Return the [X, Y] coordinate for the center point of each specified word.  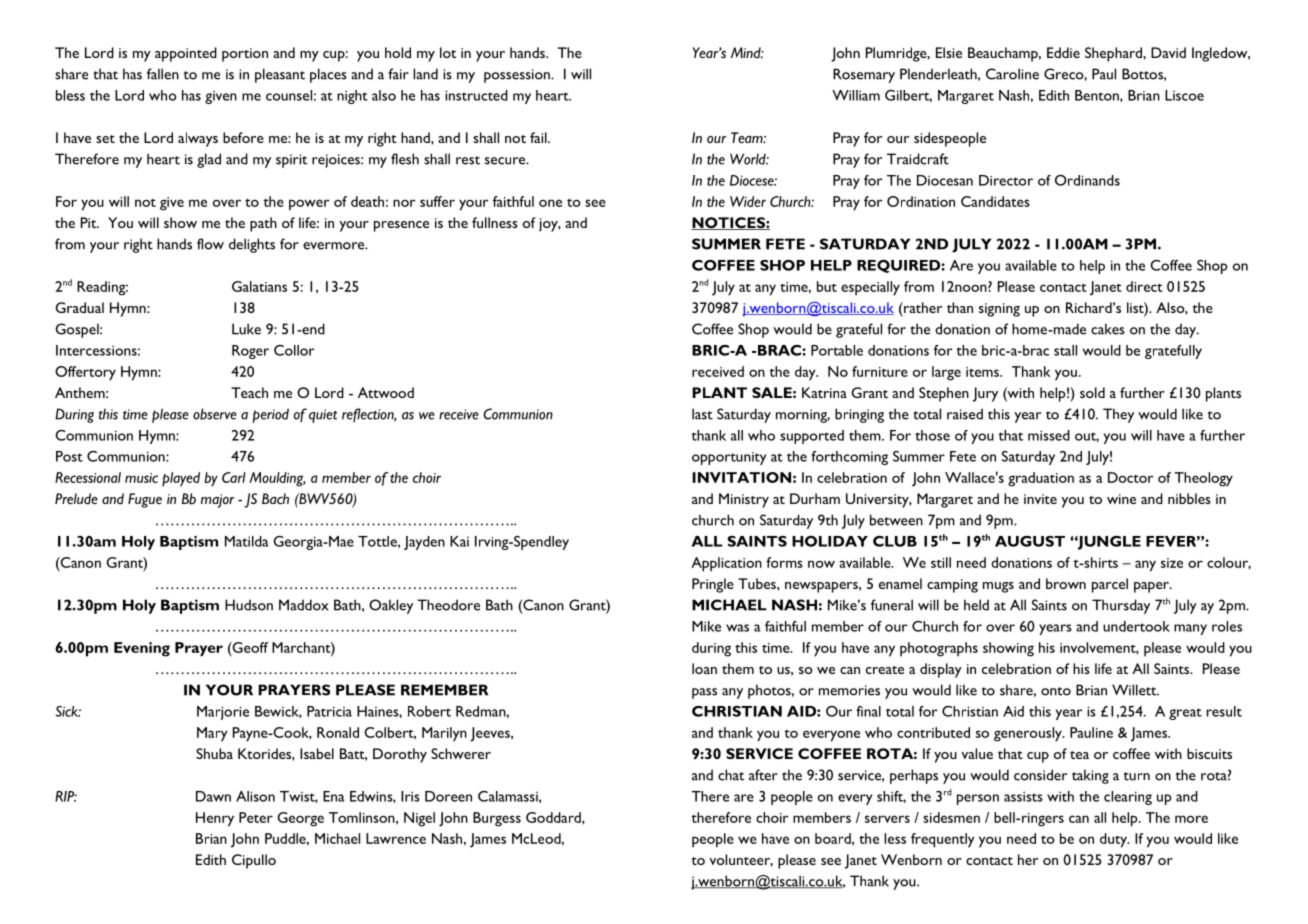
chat [731, 775]
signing [999, 310]
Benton [1098, 95]
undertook [1136, 626]
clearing [1128, 798]
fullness [495, 222]
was [737, 628]
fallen [163, 74]
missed [1049, 435]
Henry [215, 819]
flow [210, 244]
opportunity [729, 458]
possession [518, 76]
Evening [142, 649]
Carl [234, 477]
